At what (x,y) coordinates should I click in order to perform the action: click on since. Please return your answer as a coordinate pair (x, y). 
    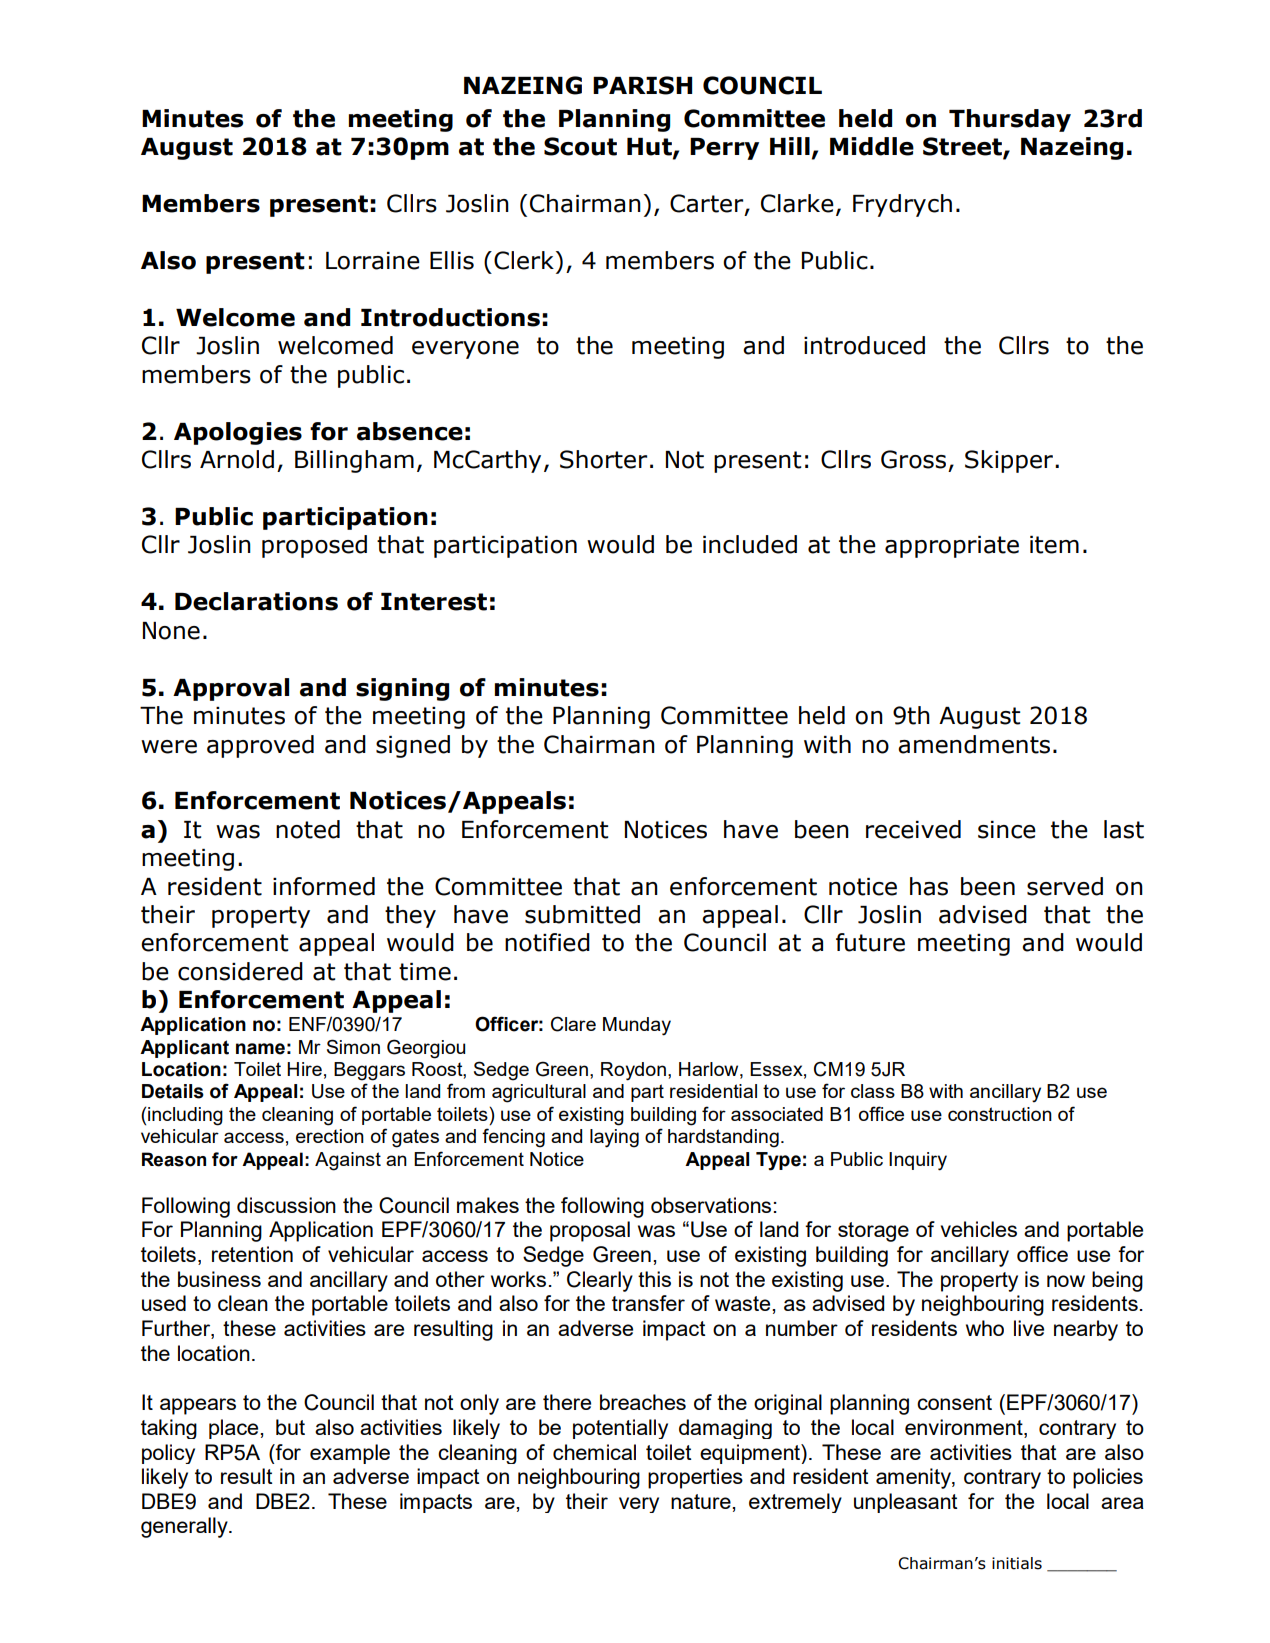
    Looking at the image, I should click on (1007, 830).
